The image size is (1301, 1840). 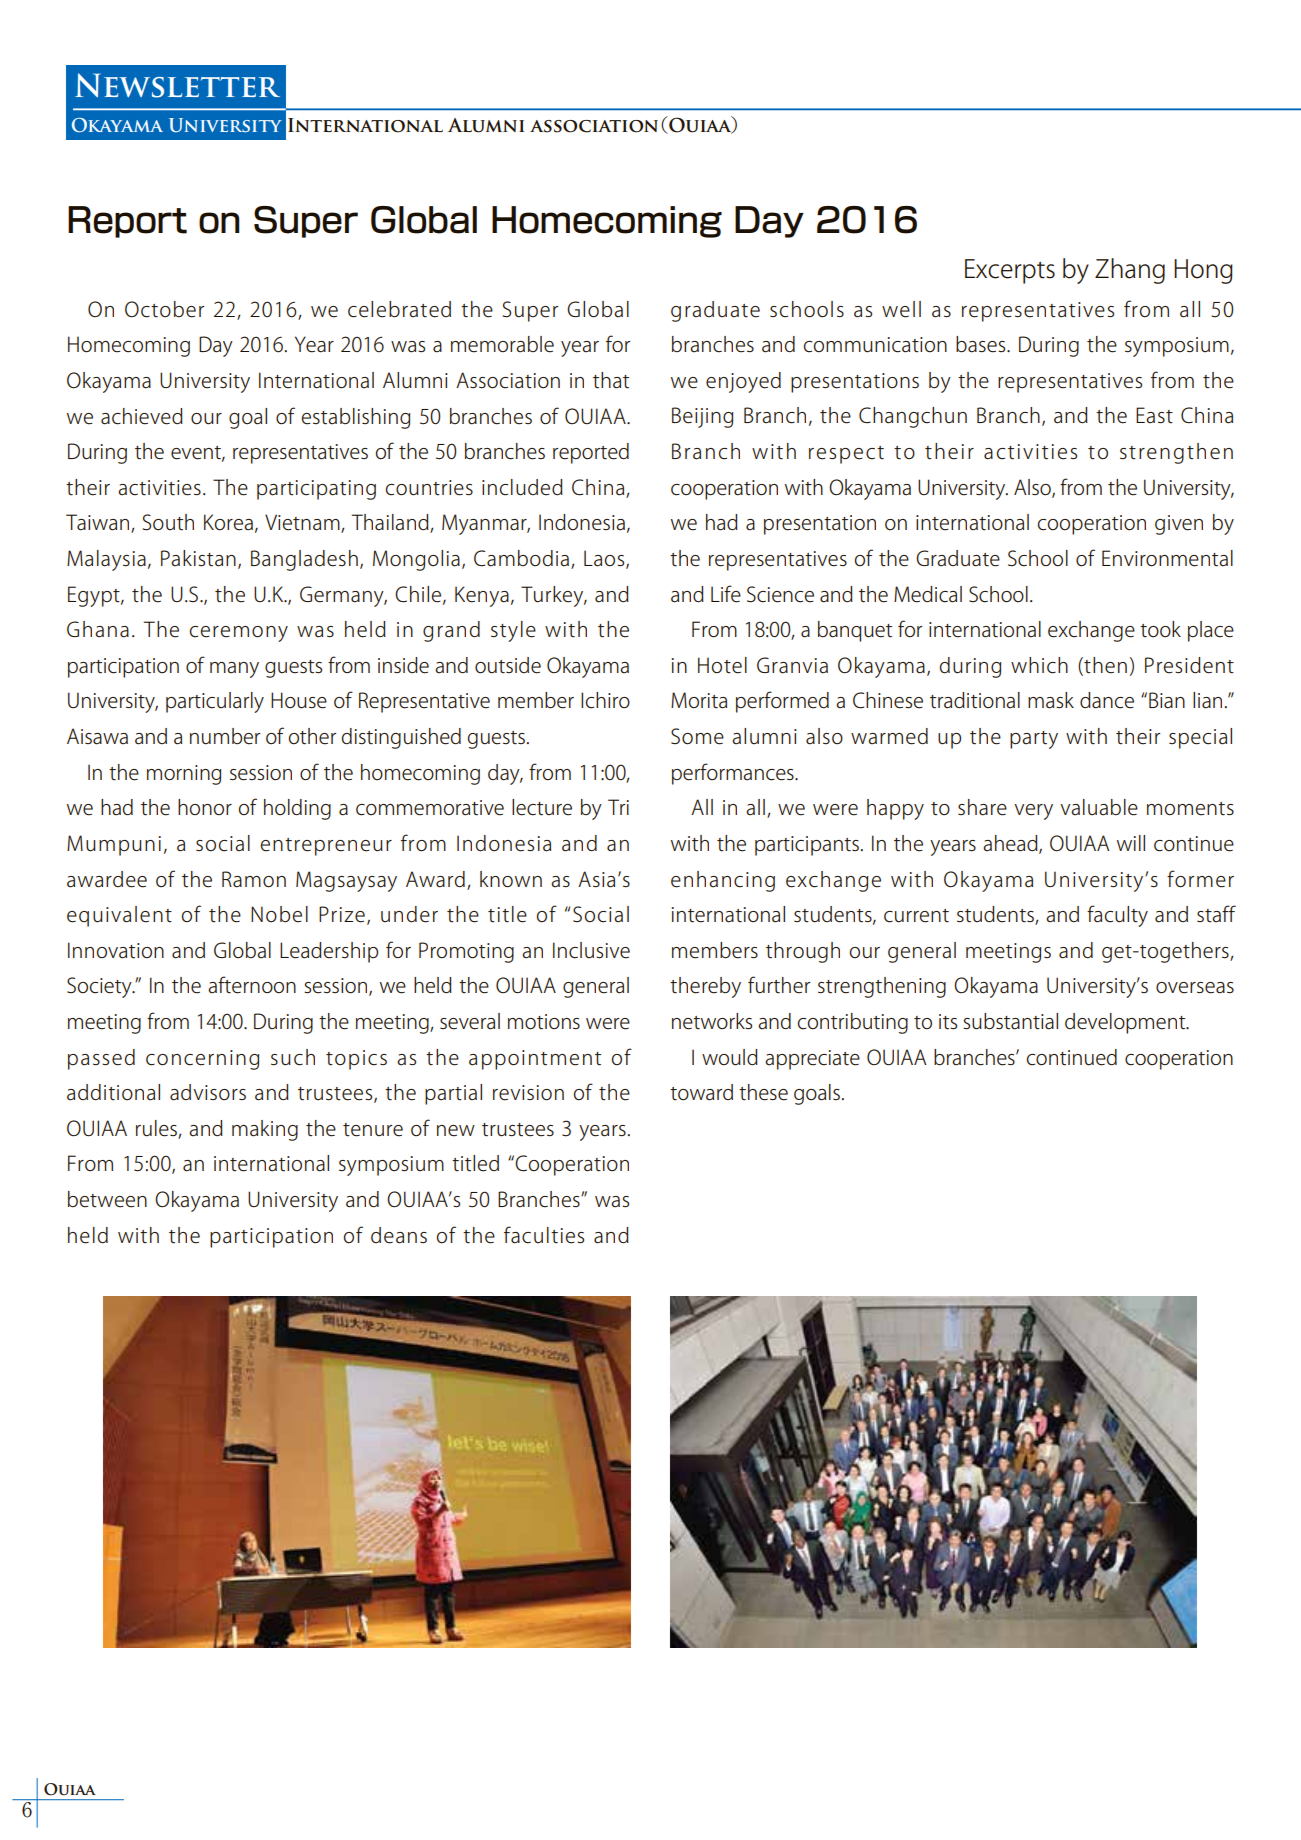 What do you see at coordinates (1130, 271) in the screenshot?
I see `Zhang` at bounding box center [1130, 271].
